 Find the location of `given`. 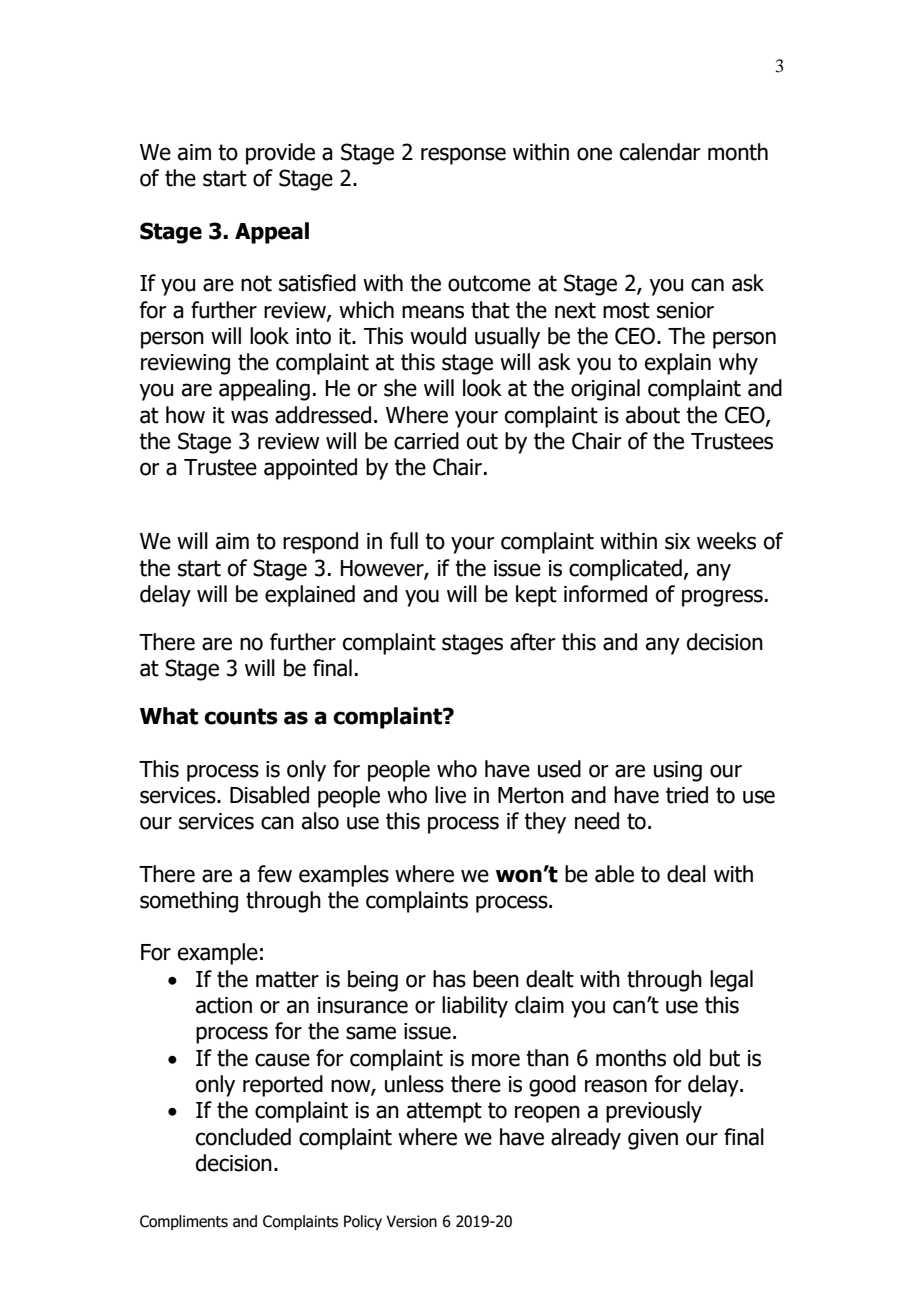

given is located at coordinates (653, 1139).
